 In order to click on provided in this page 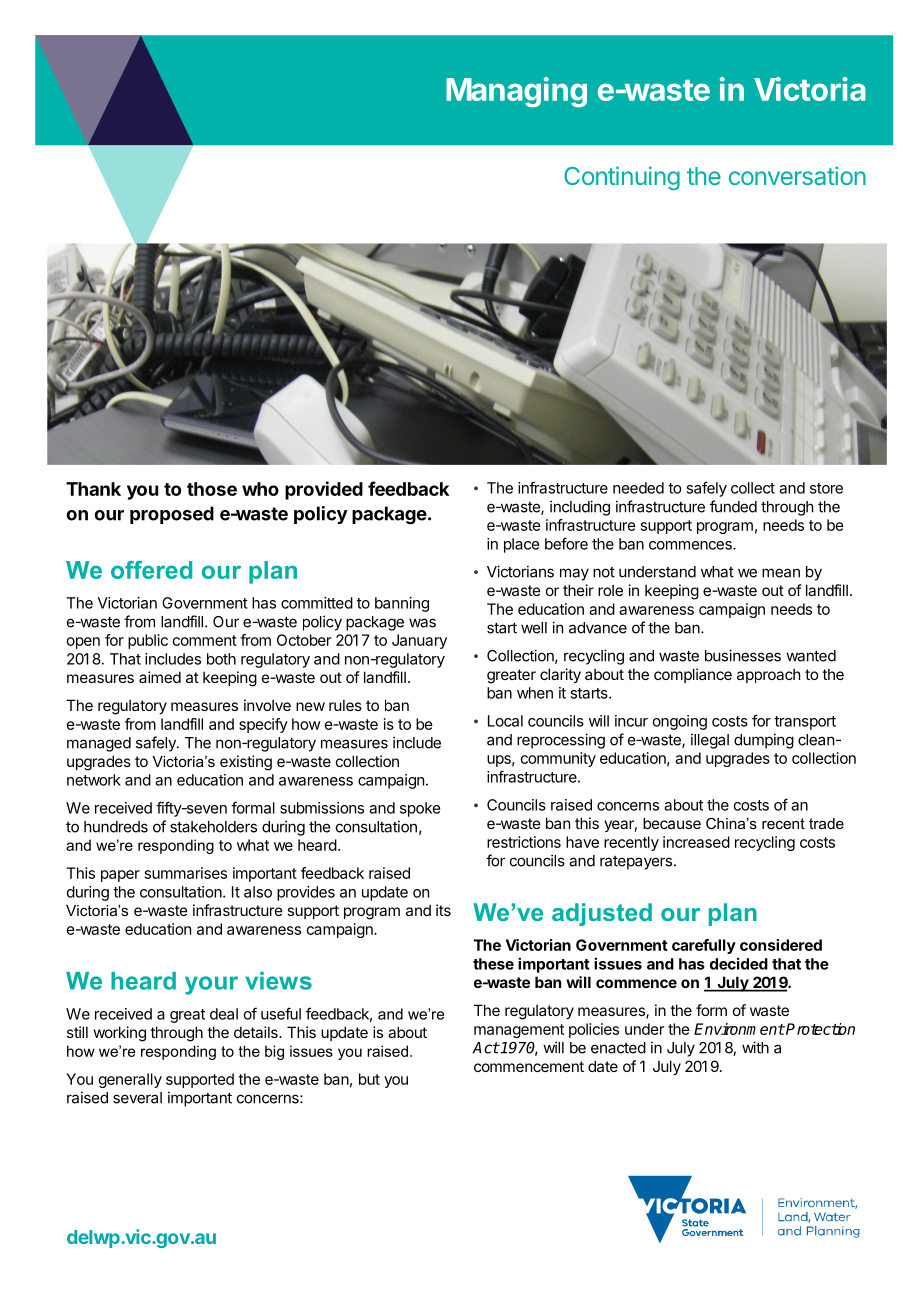, I will do `click(324, 490)`.
